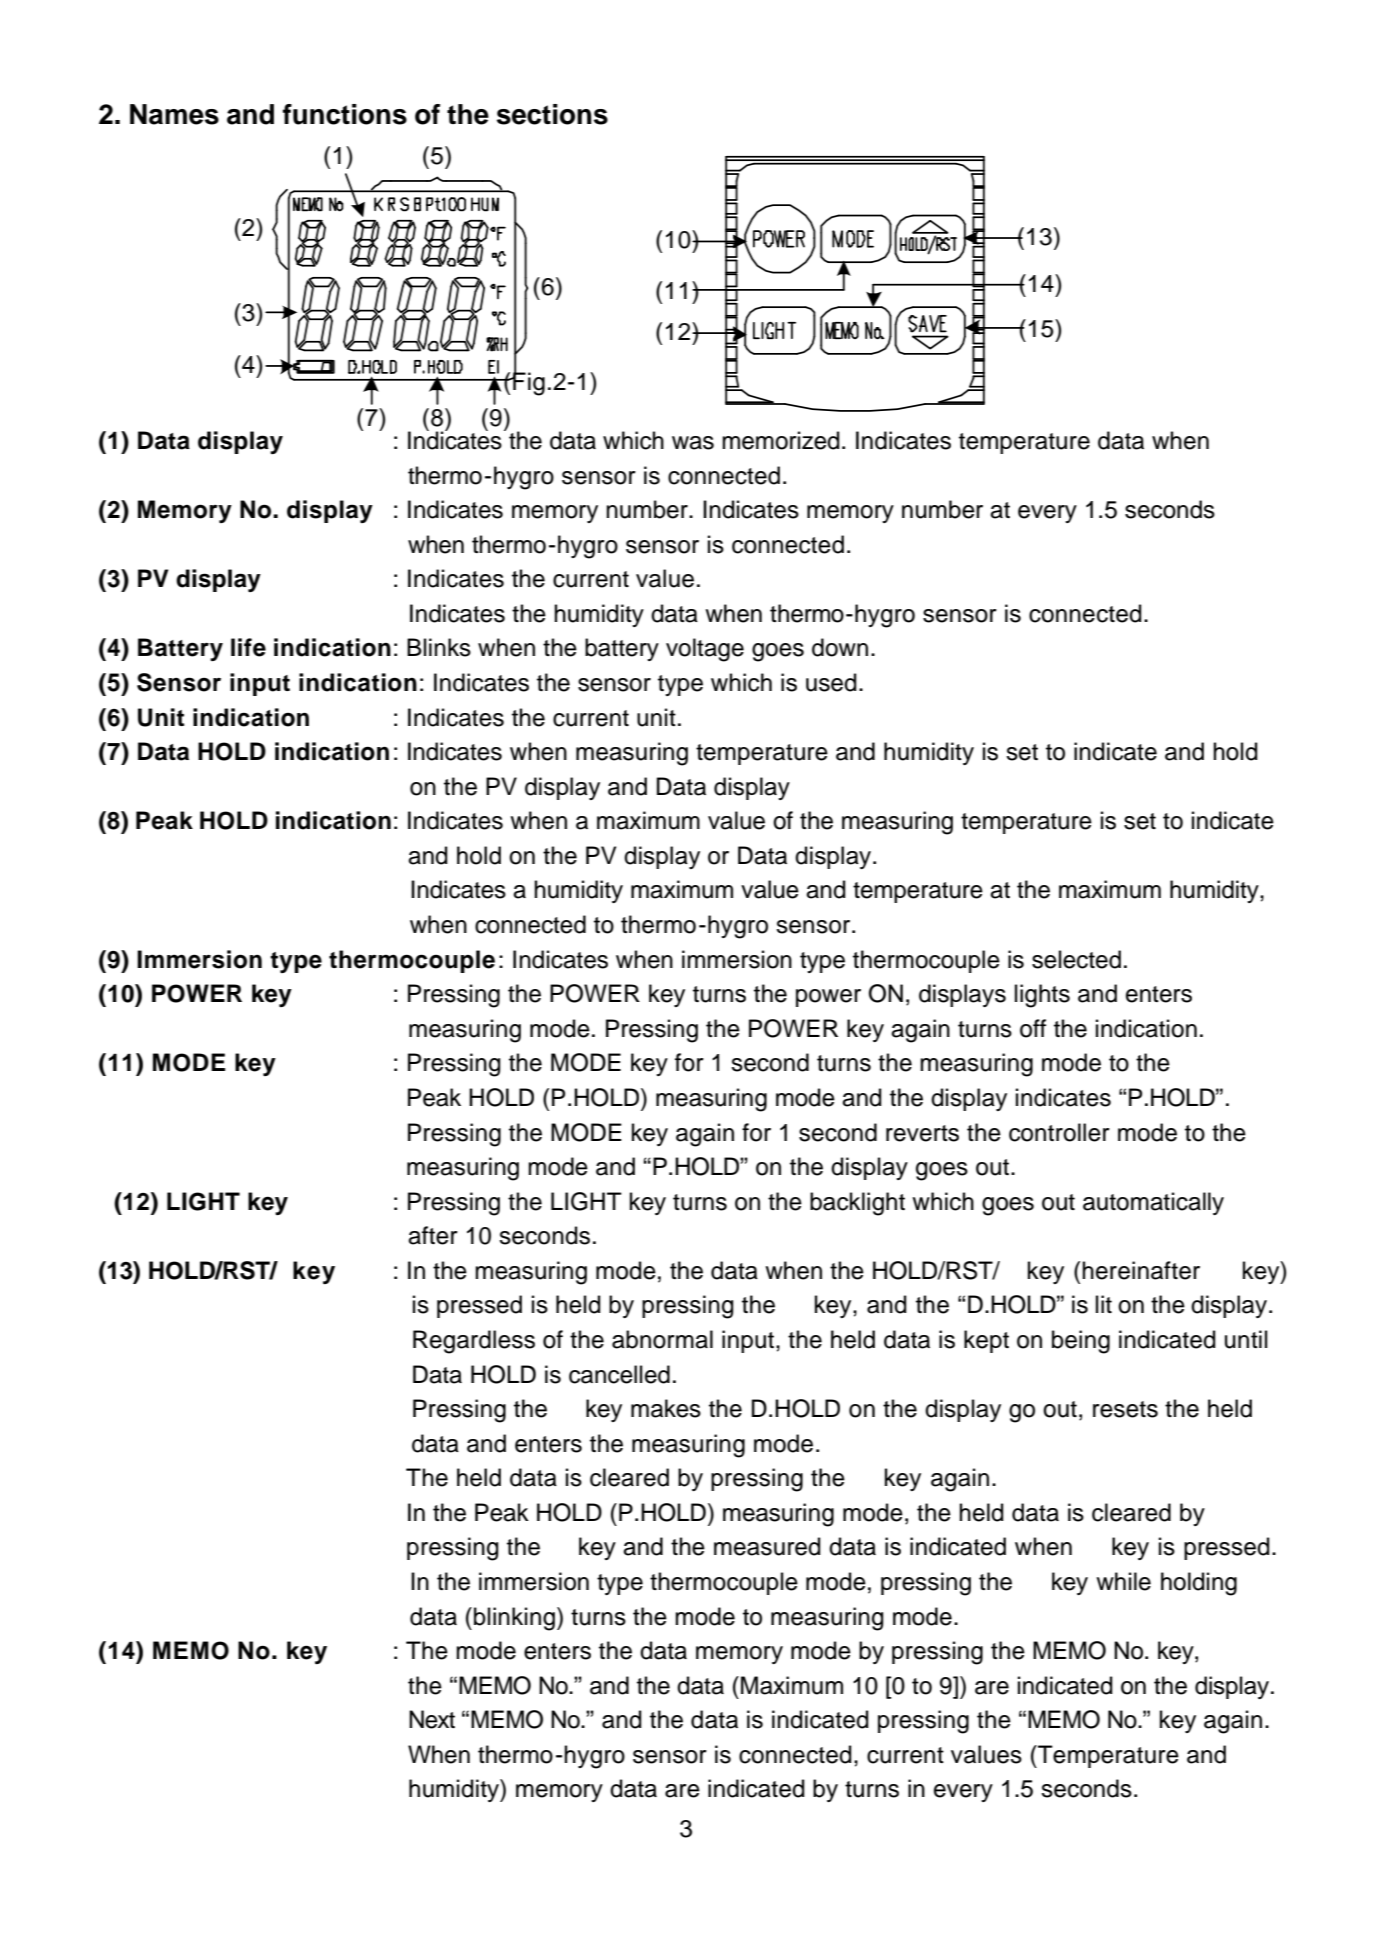  What do you see at coordinates (1076, 959) in the screenshot?
I see `selected` at bounding box center [1076, 959].
